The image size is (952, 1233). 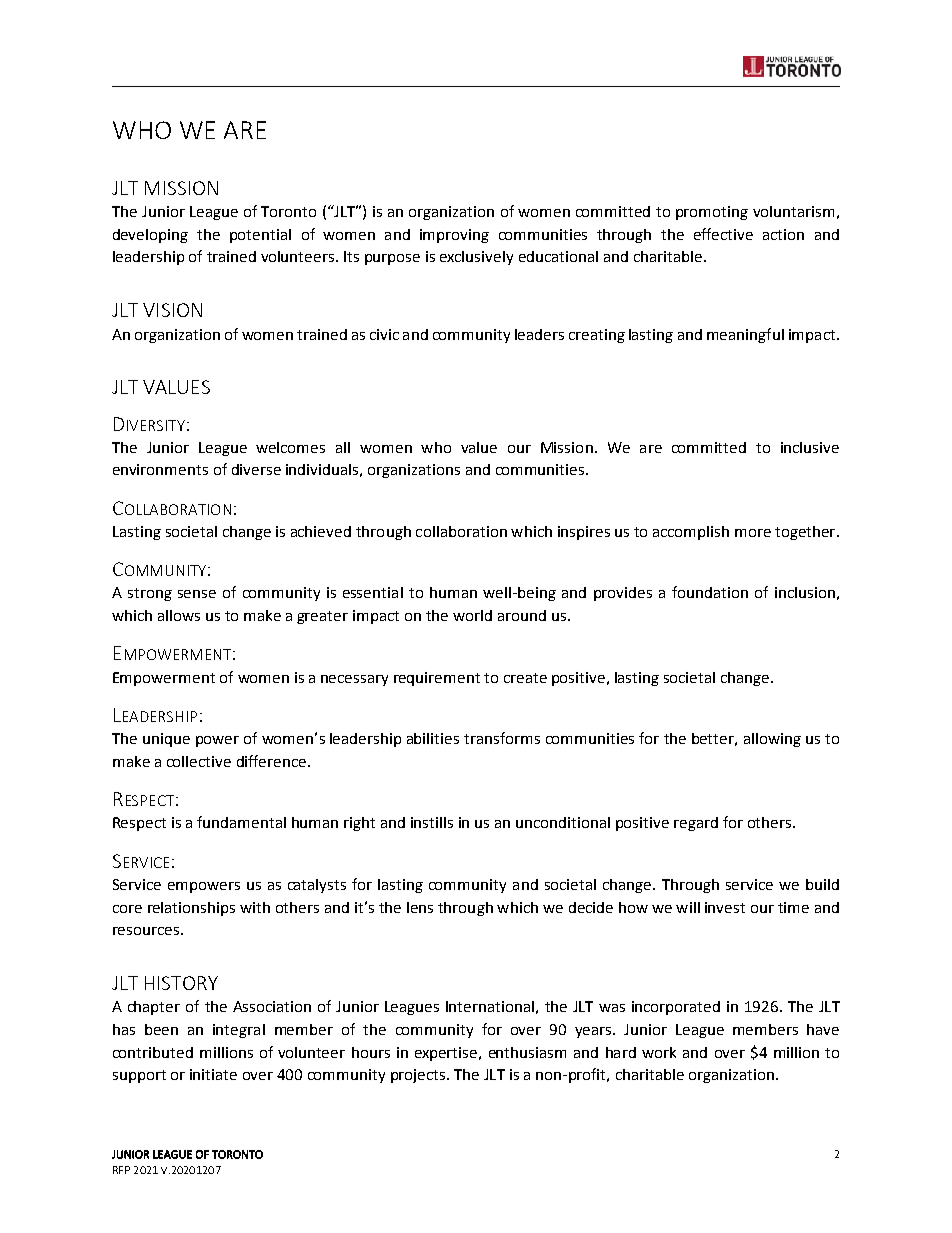 What do you see at coordinates (696, 824) in the screenshot?
I see `regard` at bounding box center [696, 824].
